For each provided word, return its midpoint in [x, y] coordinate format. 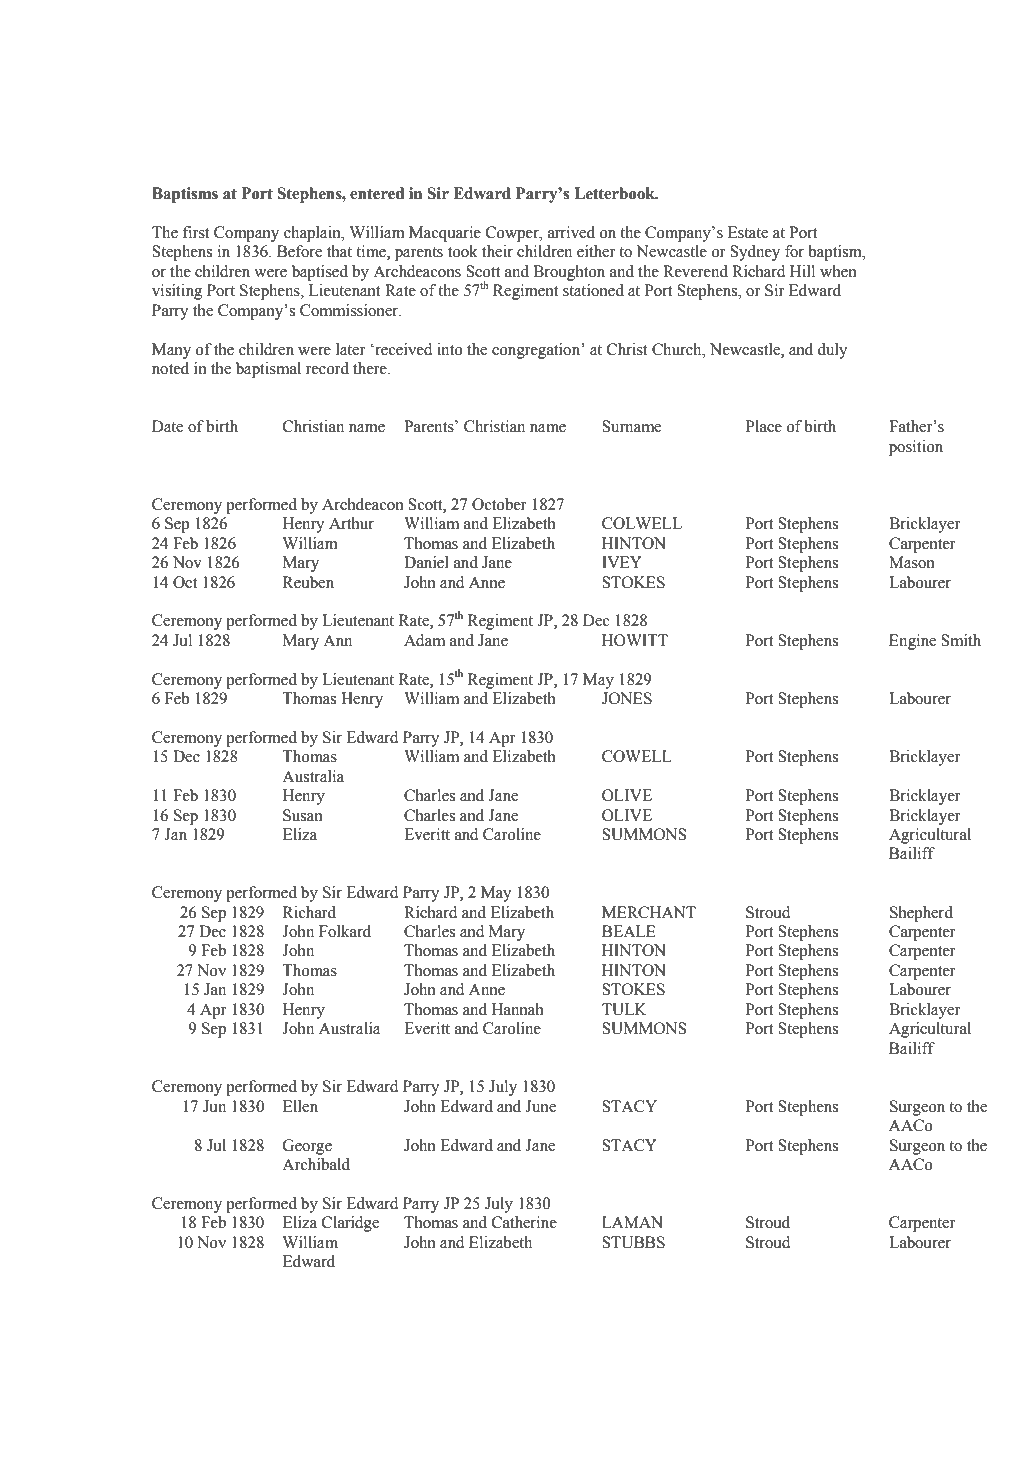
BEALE [629, 931]
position [916, 448]
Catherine [524, 1222]
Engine [912, 642]
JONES [627, 698]
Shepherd [921, 914]
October [499, 504]
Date [167, 426]
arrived [571, 232]
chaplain [313, 234]
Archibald [316, 1164]
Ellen [300, 1106]
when [838, 271]
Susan [303, 815]
